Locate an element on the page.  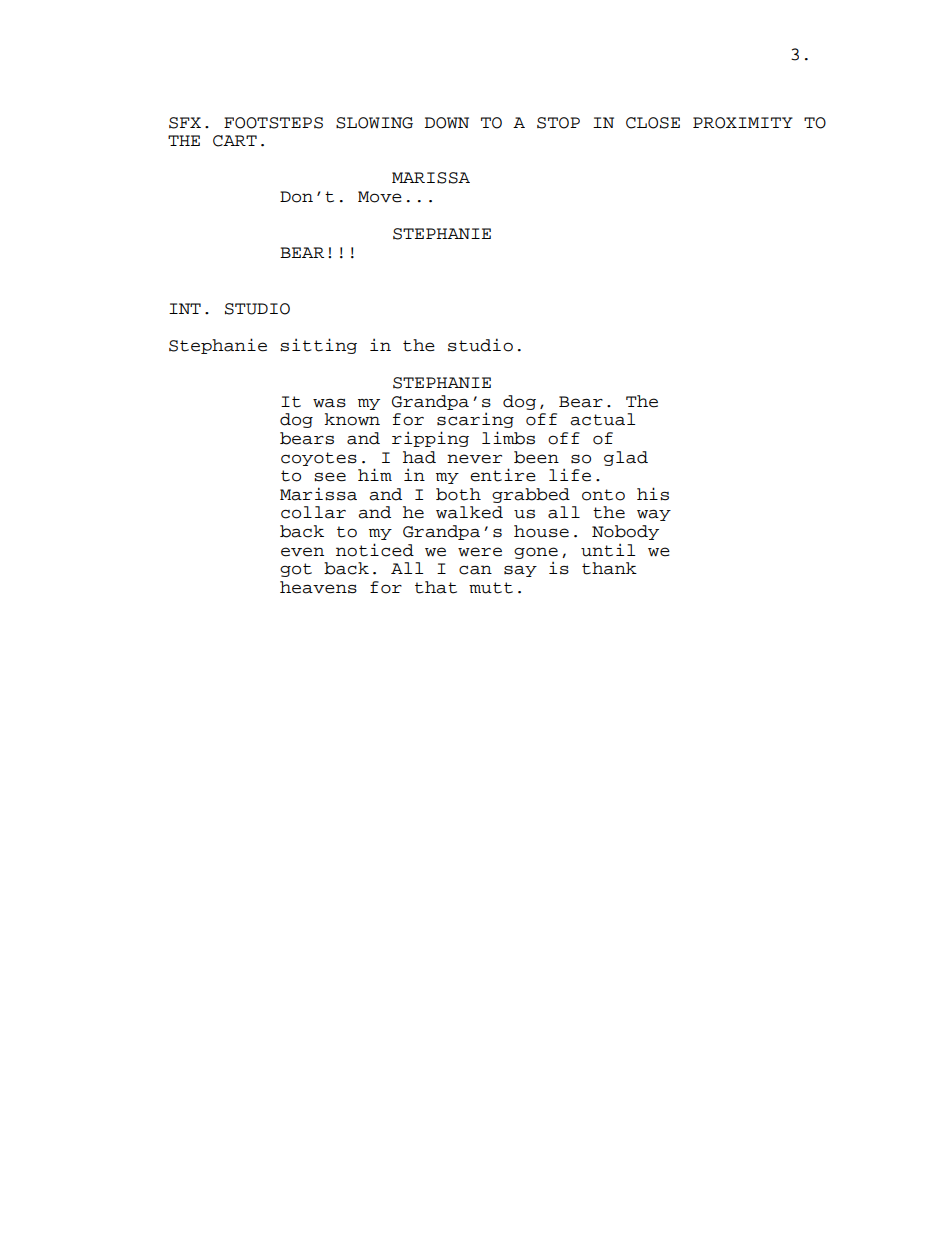
got is located at coordinates (296, 570).
